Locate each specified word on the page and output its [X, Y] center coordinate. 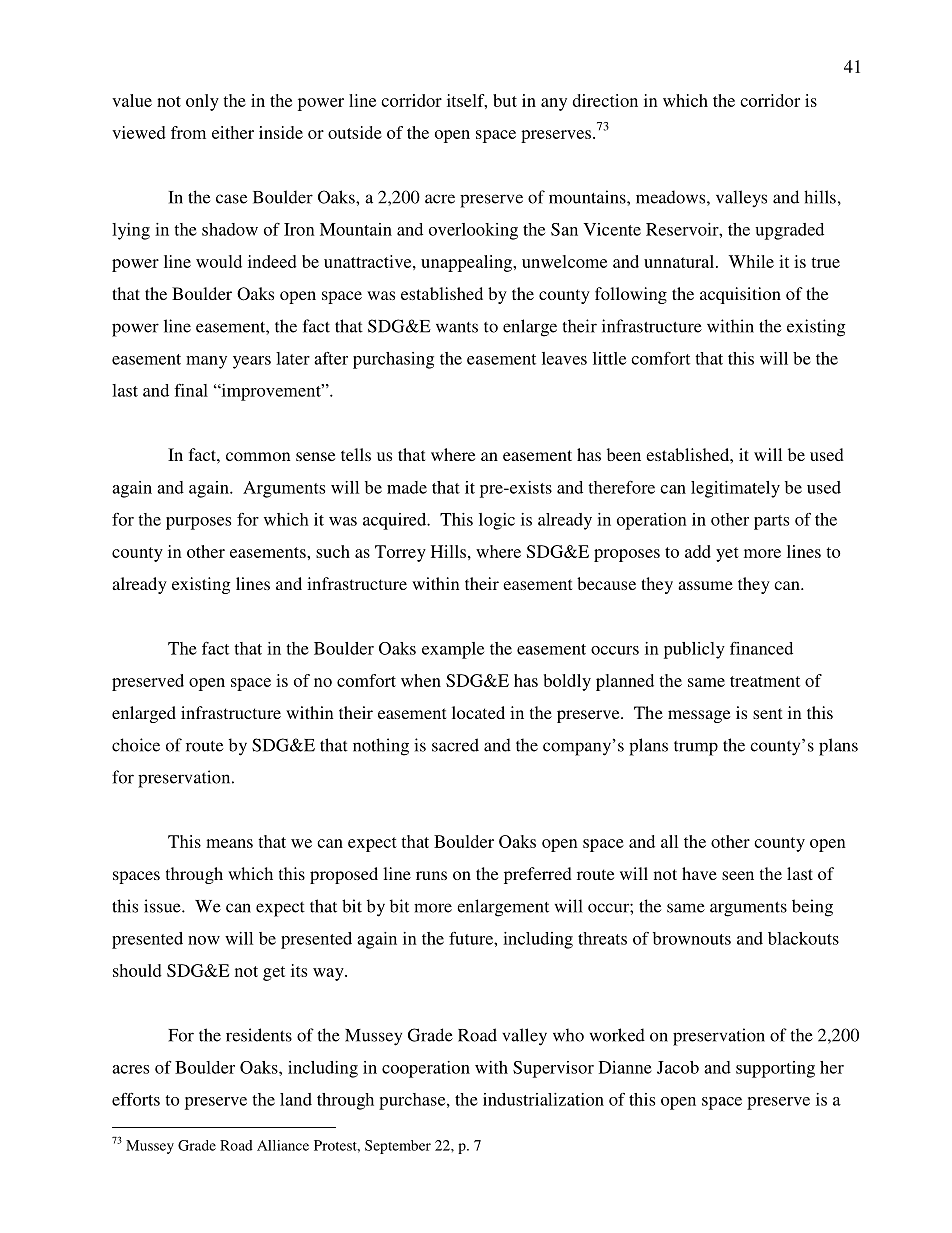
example [453, 650]
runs [431, 875]
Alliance [283, 1145]
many [206, 362]
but [505, 100]
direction [605, 100]
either [233, 132]
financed [761, 648]
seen [738, 875]
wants [457, 327]
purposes [198, 523]
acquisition [740, 295]
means [229, 843]
